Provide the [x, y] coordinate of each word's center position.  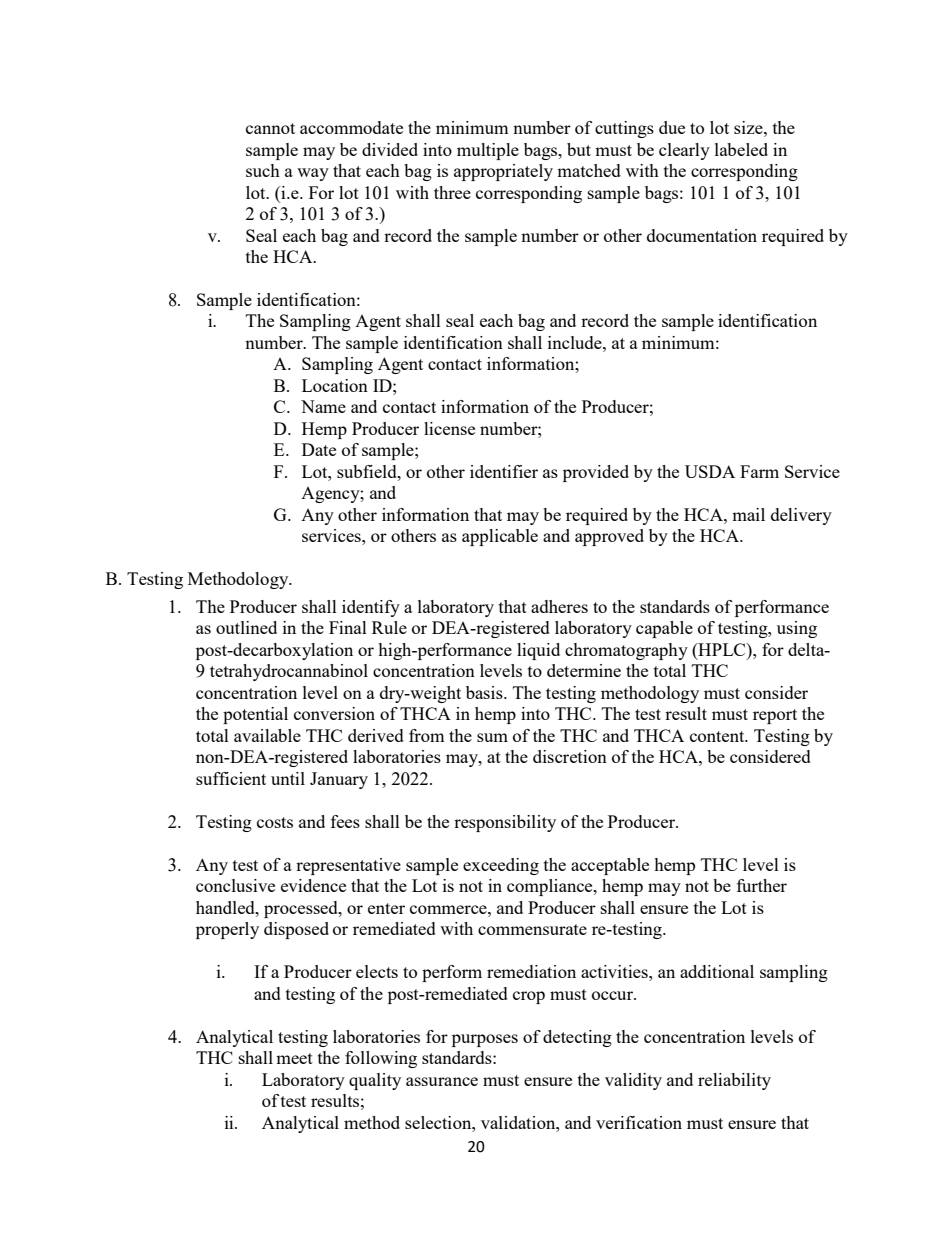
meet [294, 1058]
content [718, 736]
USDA [710, 471]
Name [323, 406]
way [313, 174]
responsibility [505, 823]
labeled [741, 149]
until [288, 778]
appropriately [503, 172]
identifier [504, 471]
